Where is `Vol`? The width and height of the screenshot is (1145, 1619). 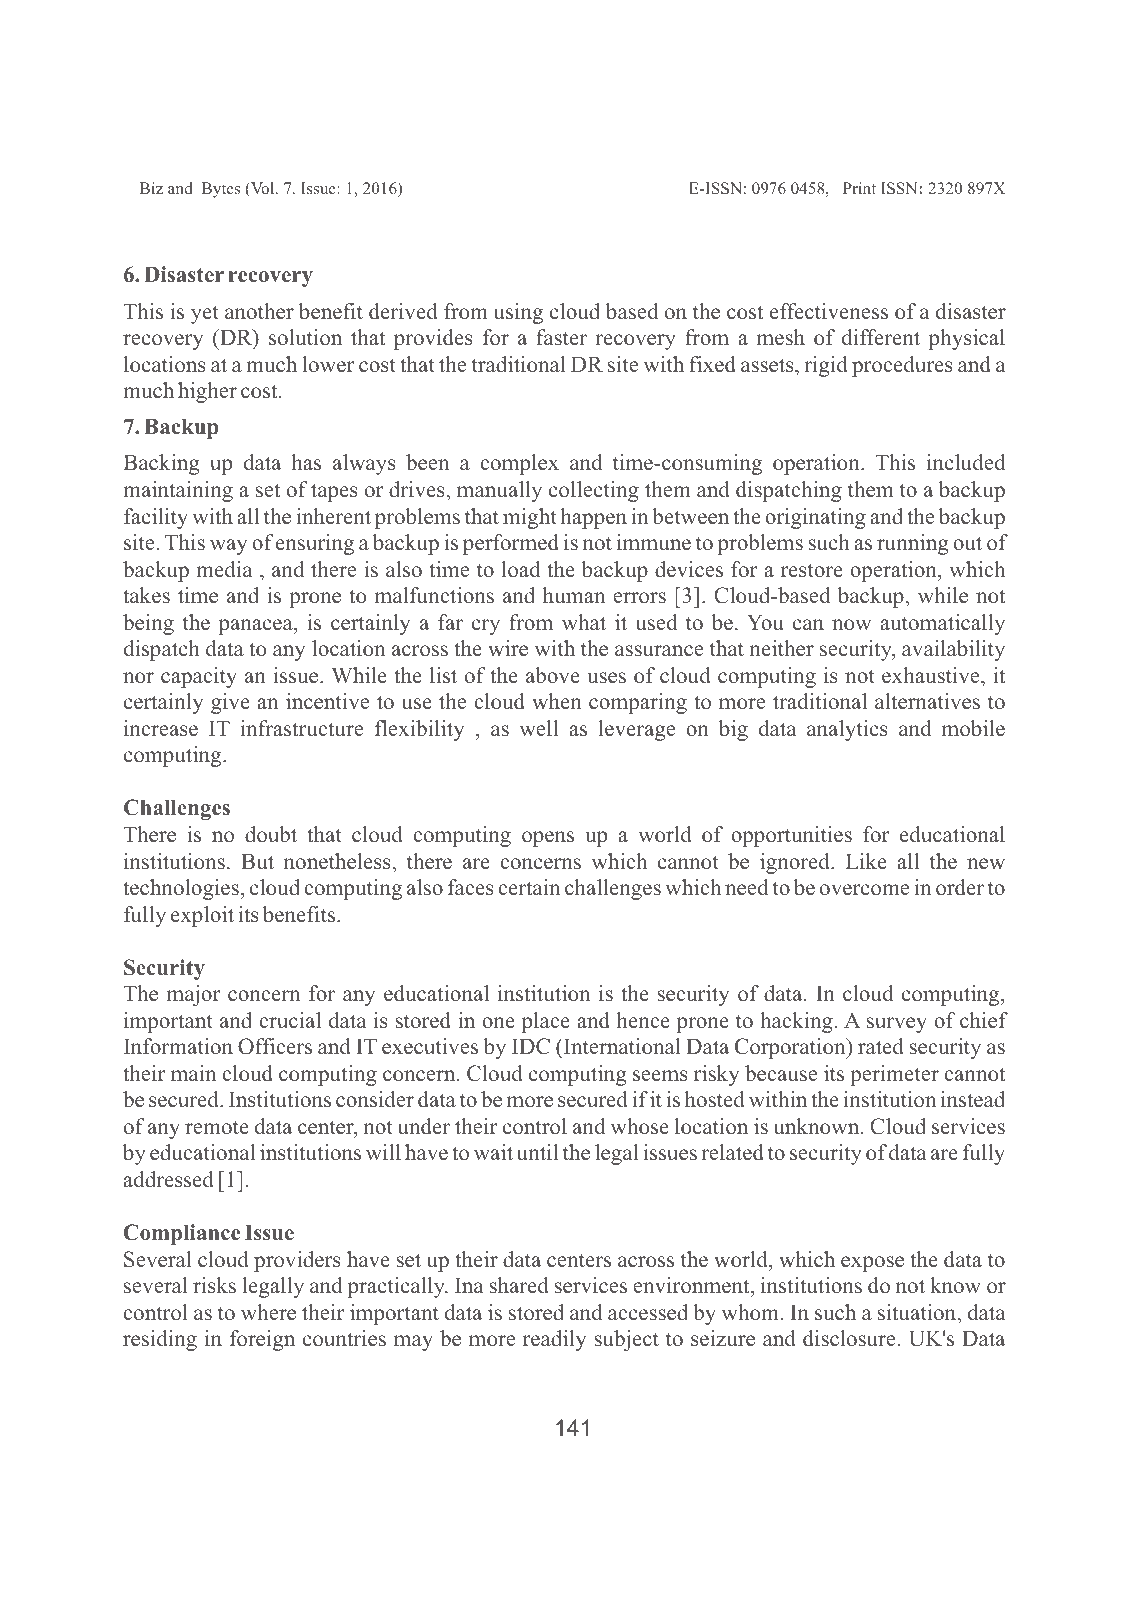
Vol is located at coordinates (263, 189).
